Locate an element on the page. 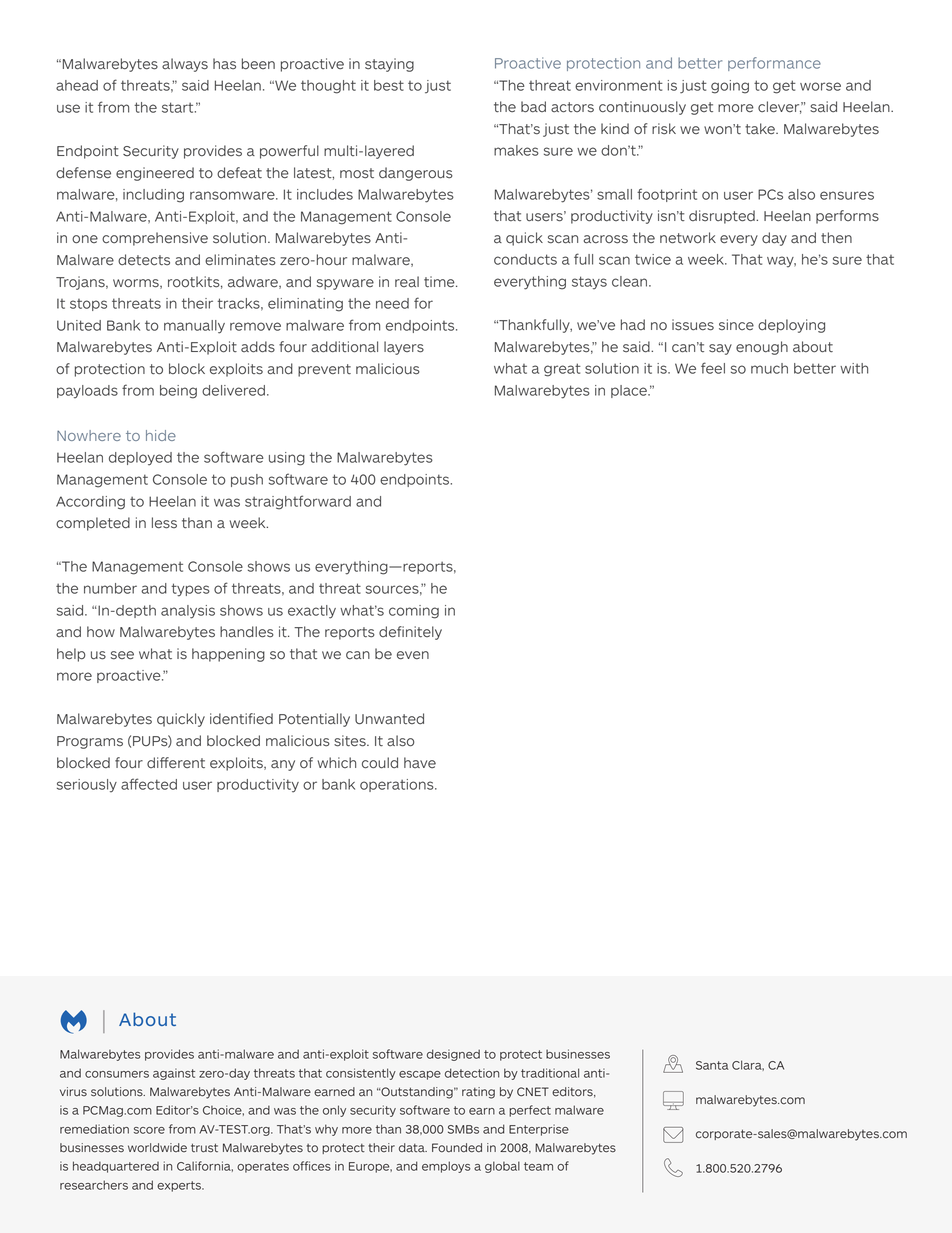 Image resolution: width=952 pixels, height=1233 pixels. Santa is located at coordinates (712, 1065).
